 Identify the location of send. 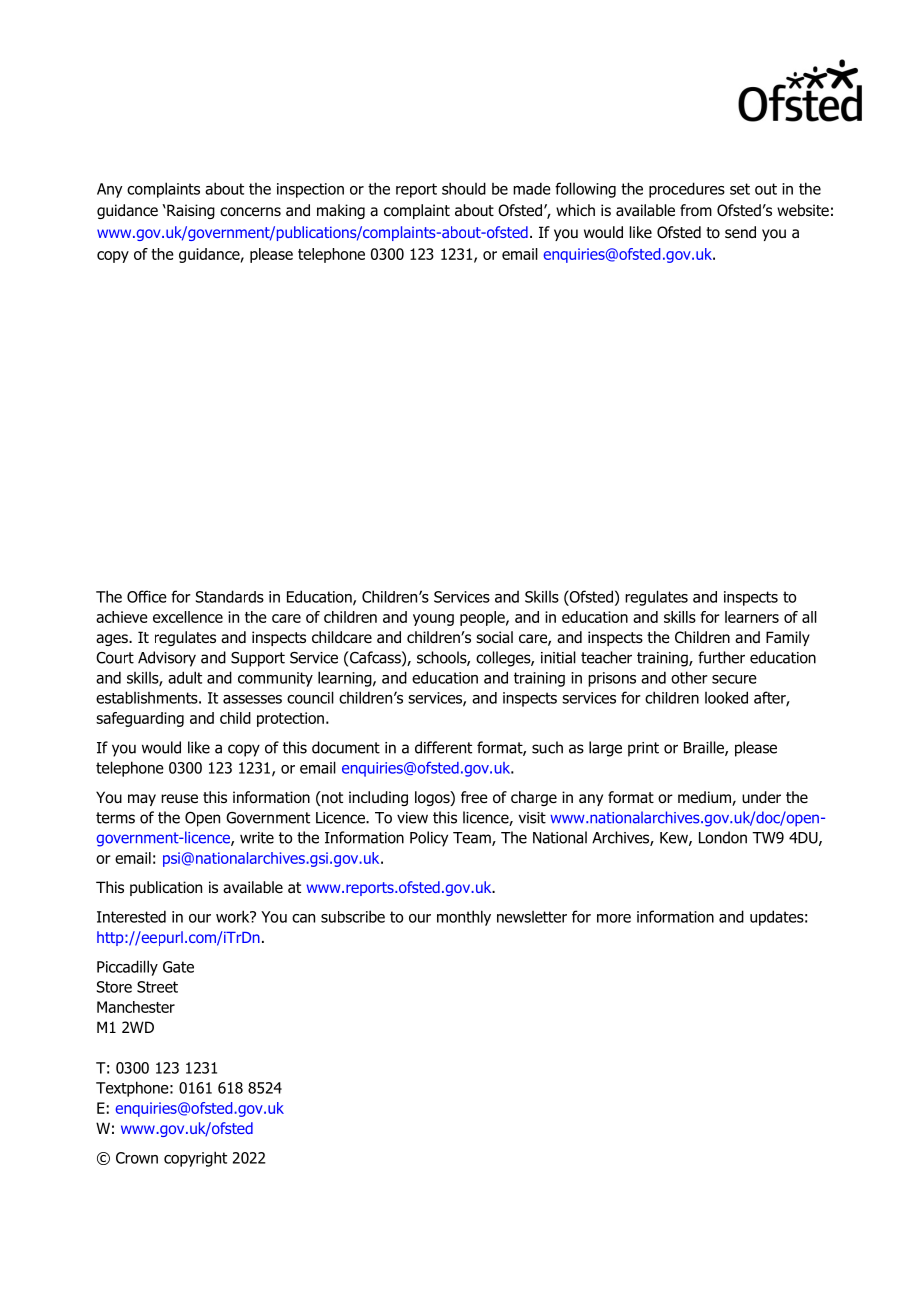
(740, 232).
